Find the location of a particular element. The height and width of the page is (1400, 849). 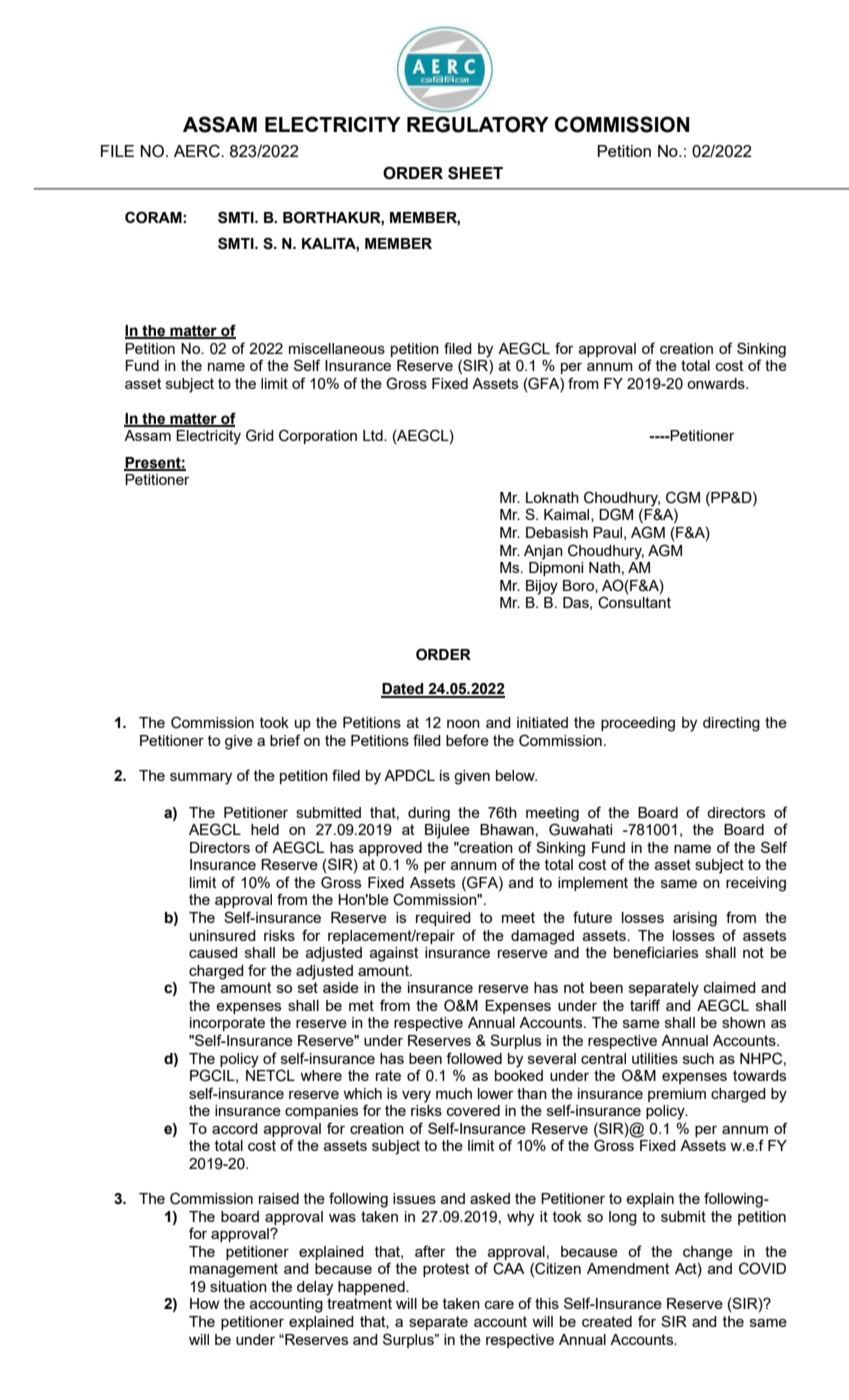

Ltd is located at coordinates (374, 435).
